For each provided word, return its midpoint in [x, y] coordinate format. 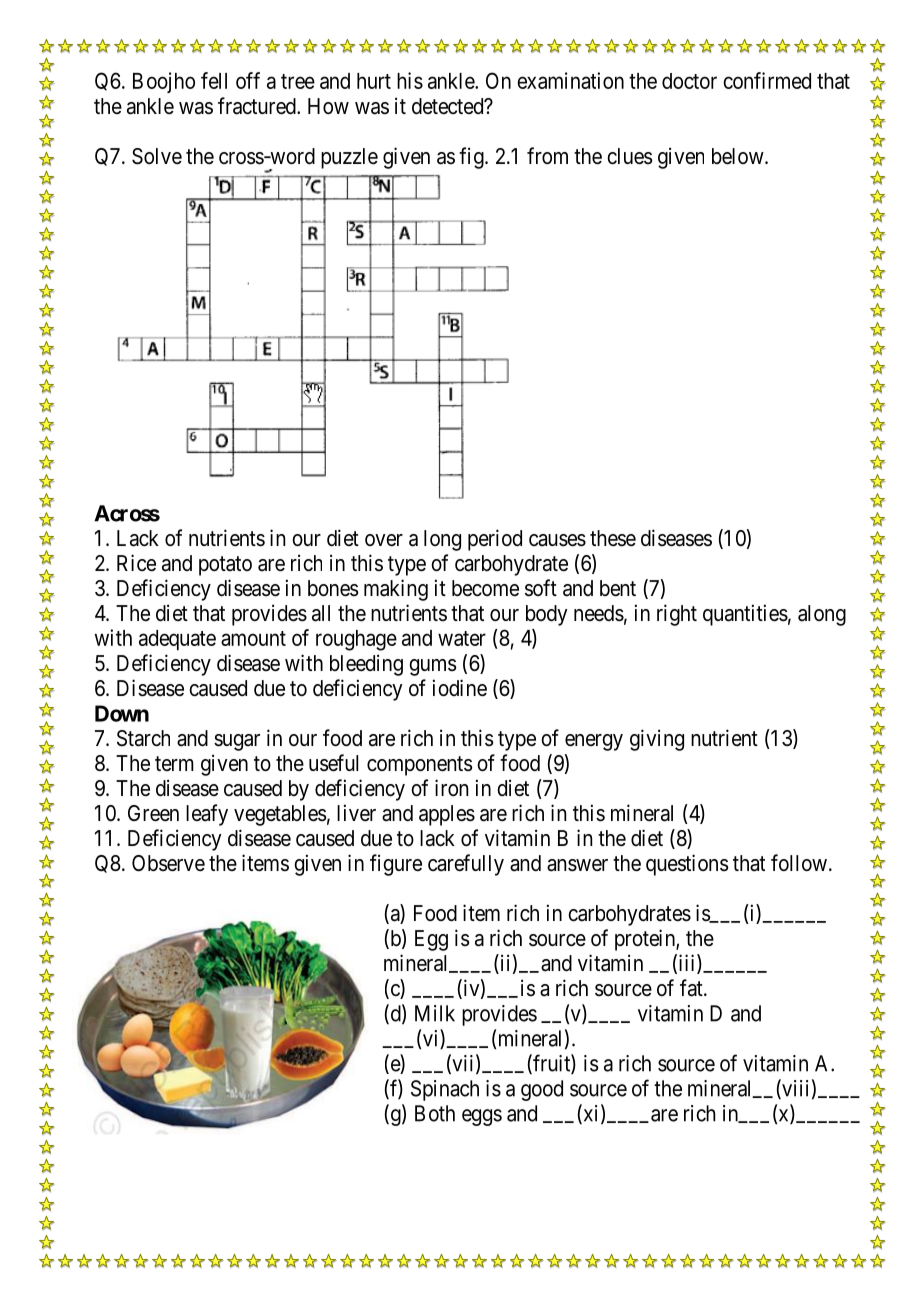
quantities [745, 615]
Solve [157, 156]
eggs [482, 1117]
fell [214, 80]
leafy [207, 815]
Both [435, 1113]
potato [225, 566]
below [739, 156]
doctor [689, 81]
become [485, 588]
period [495, 540]
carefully [466, 865]
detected [449, 106]
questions [687, 865]
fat [692, 988]
